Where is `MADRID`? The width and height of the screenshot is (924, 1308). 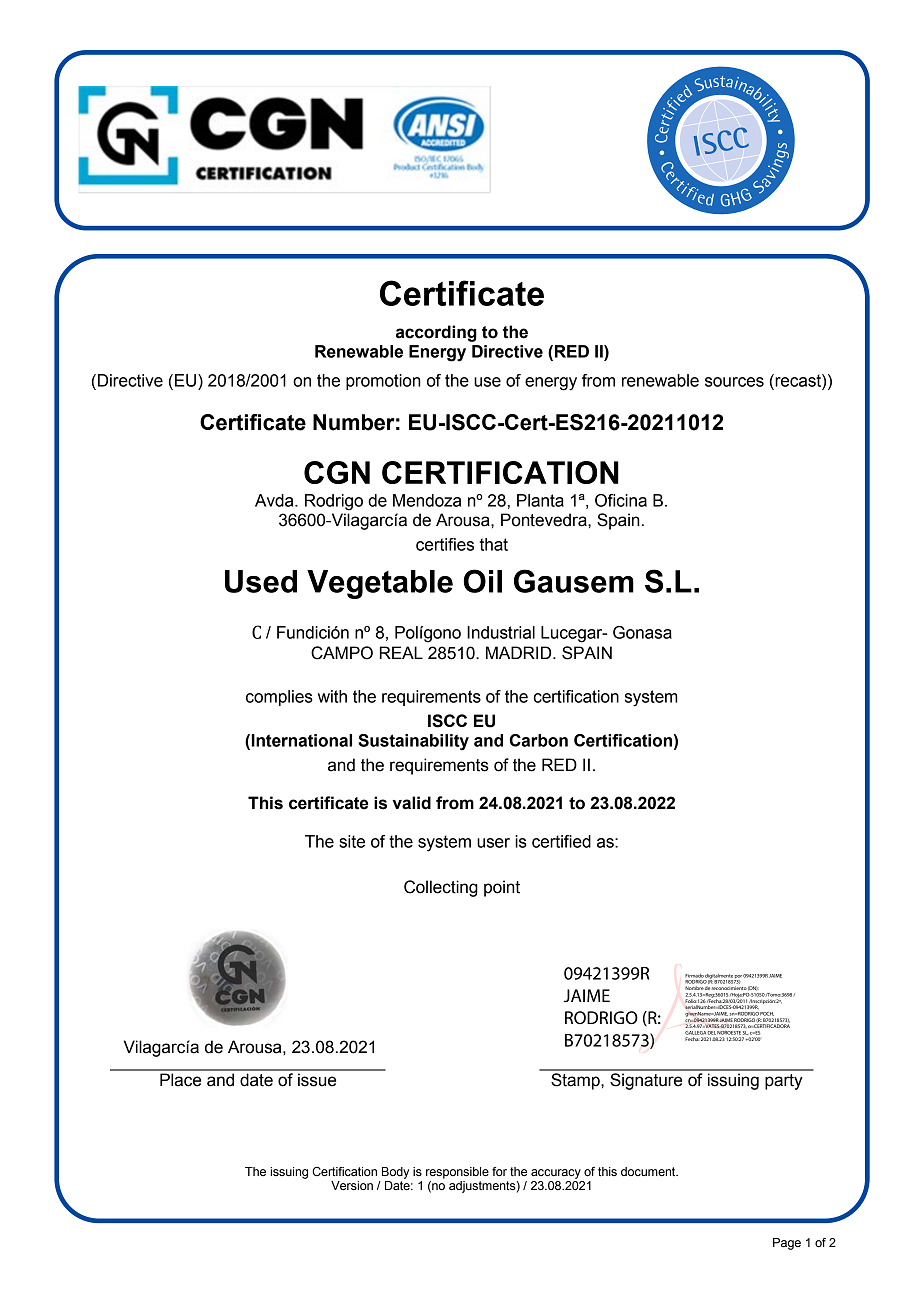
MADRID is located at coordinates (520, 652).
